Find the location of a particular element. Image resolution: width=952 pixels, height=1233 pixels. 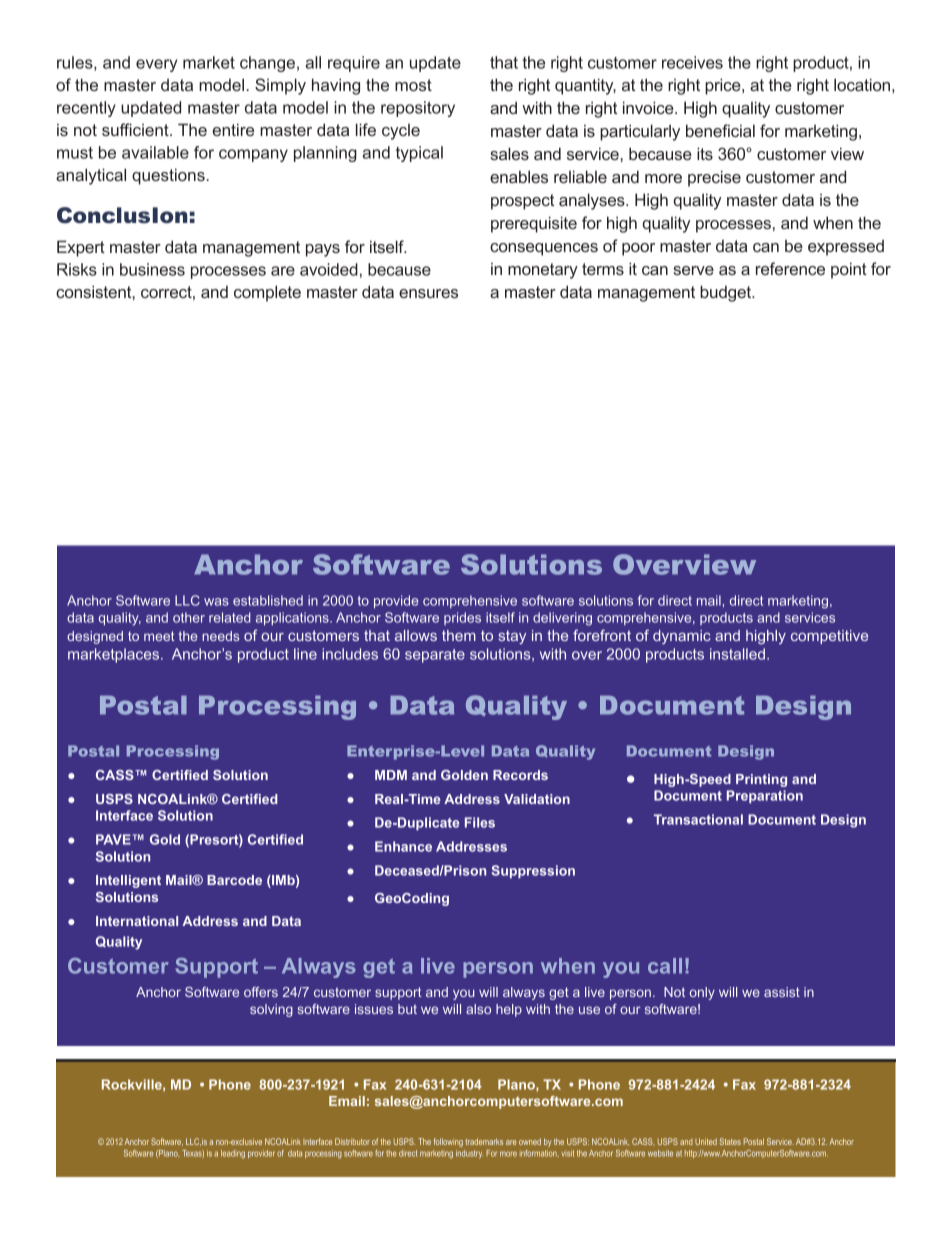

prides is located at coordinates (462, 618).
